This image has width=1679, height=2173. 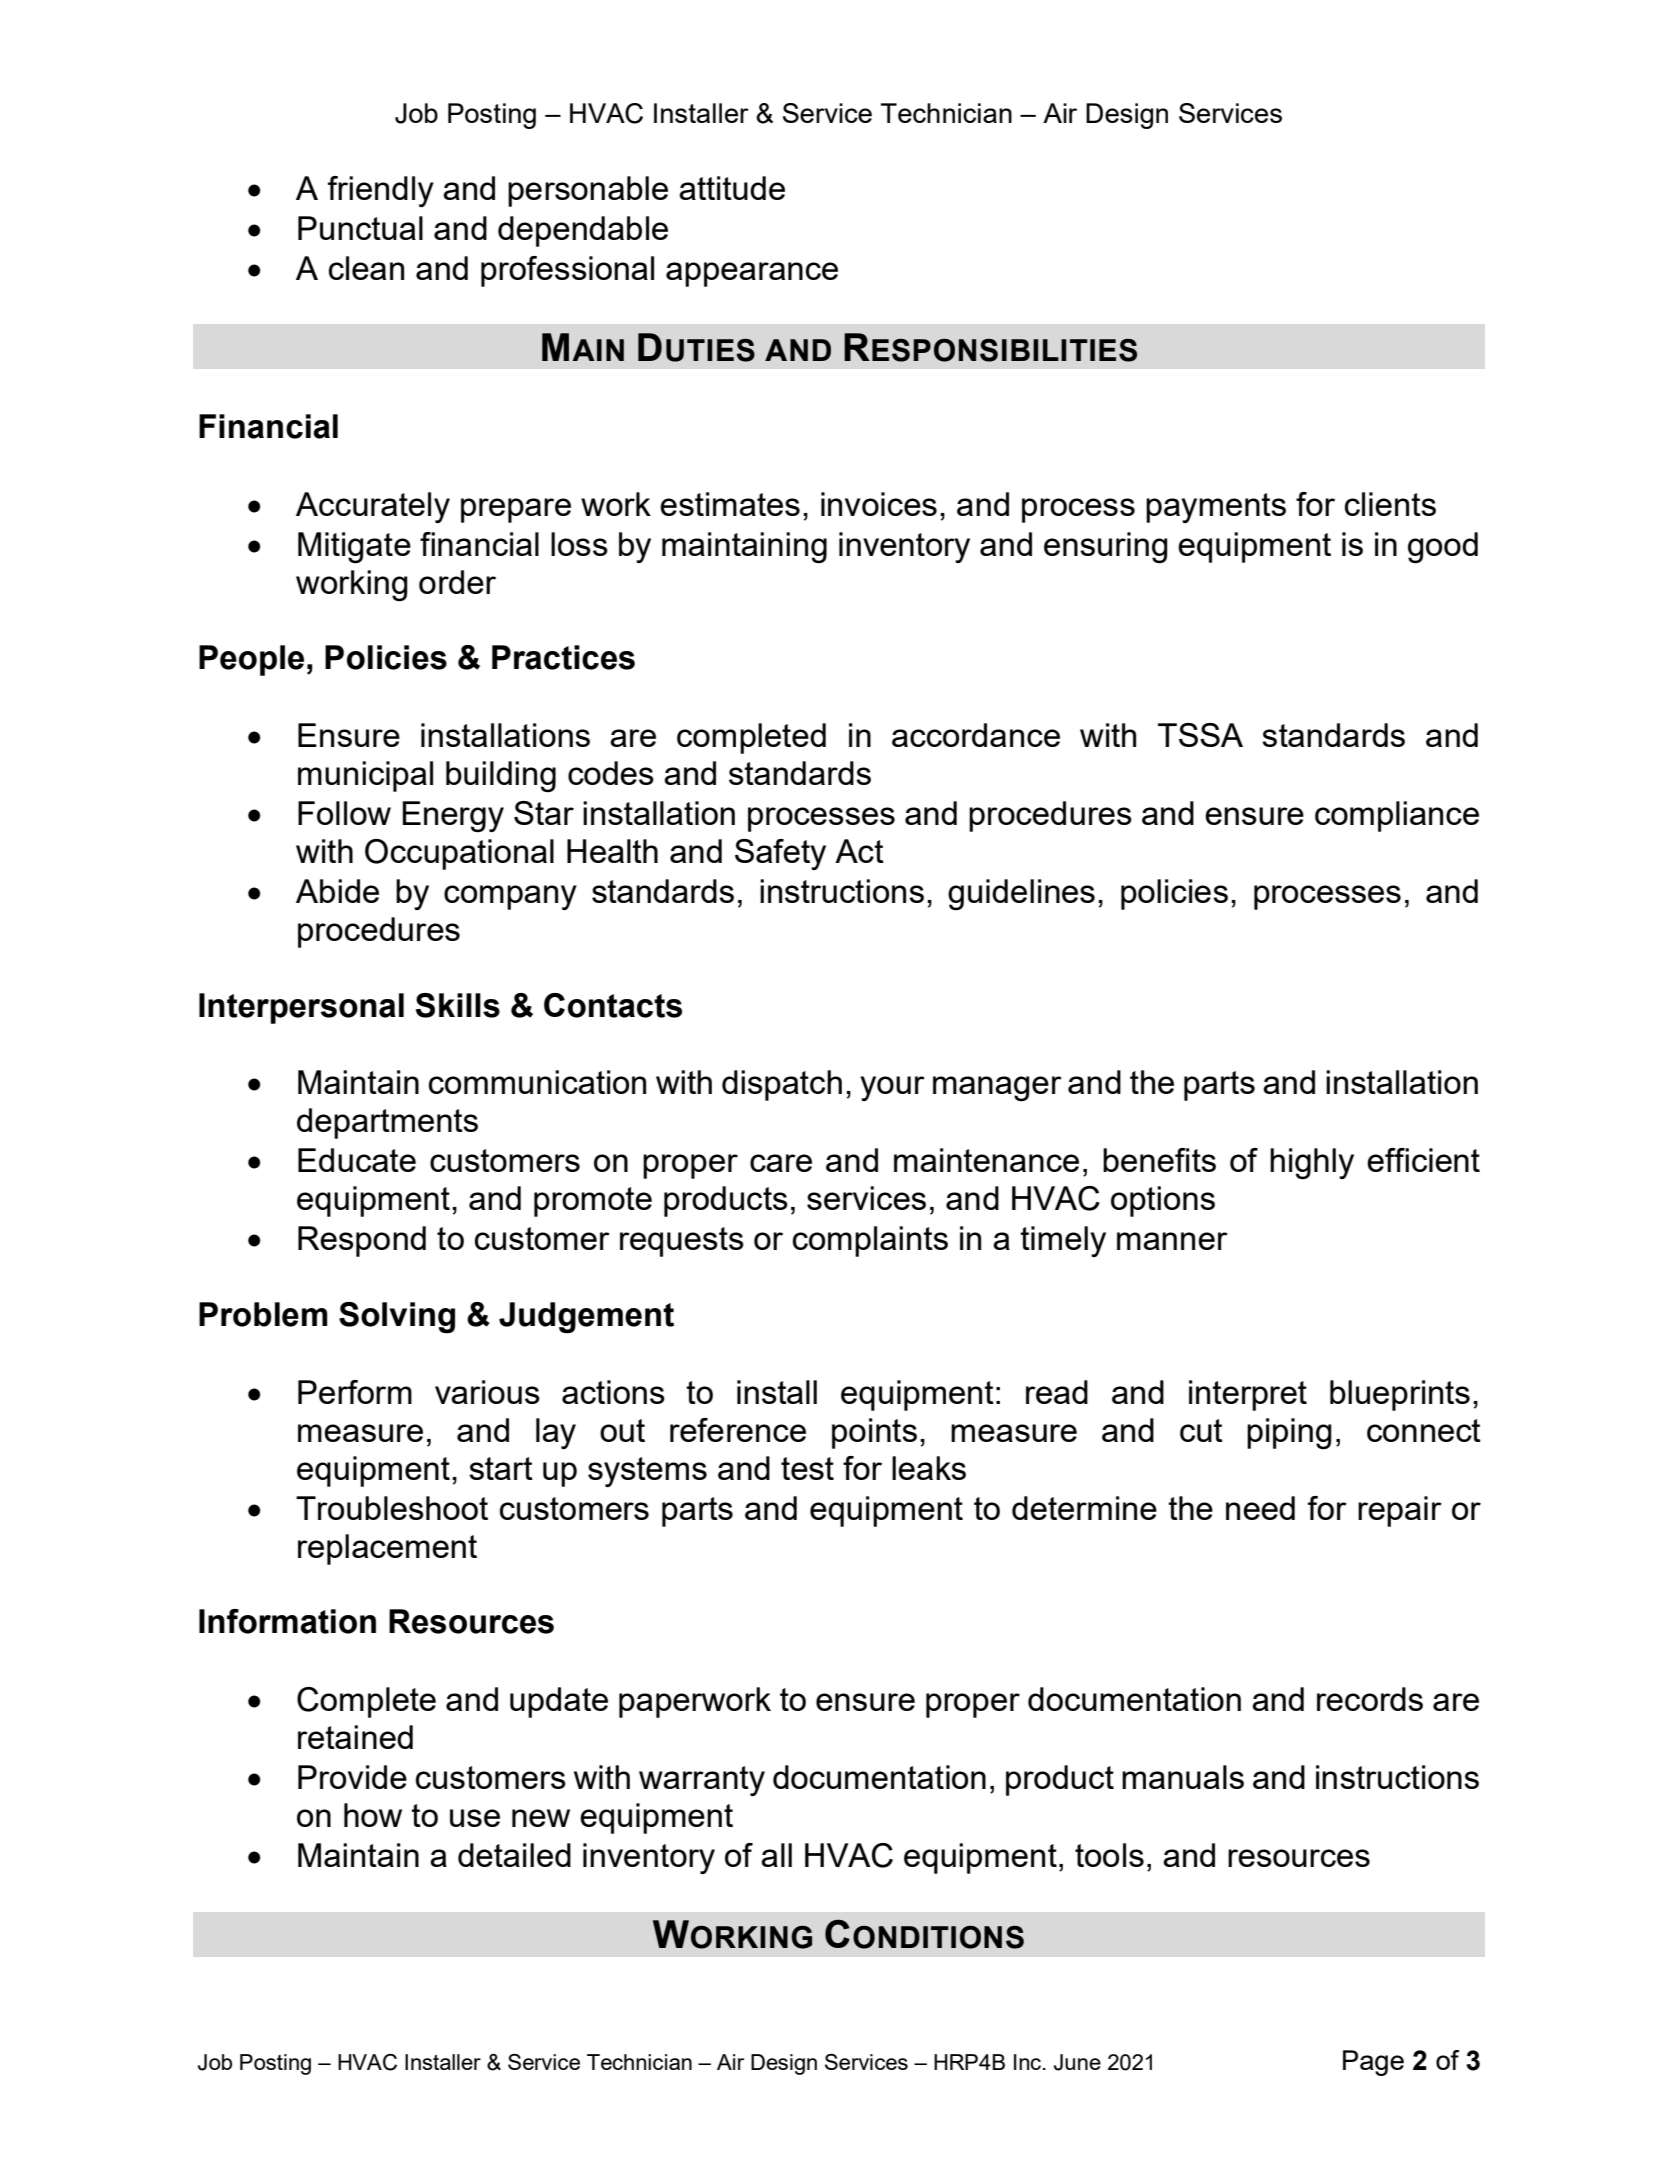 I want to click on appearance, so click(x=752, y=274).
